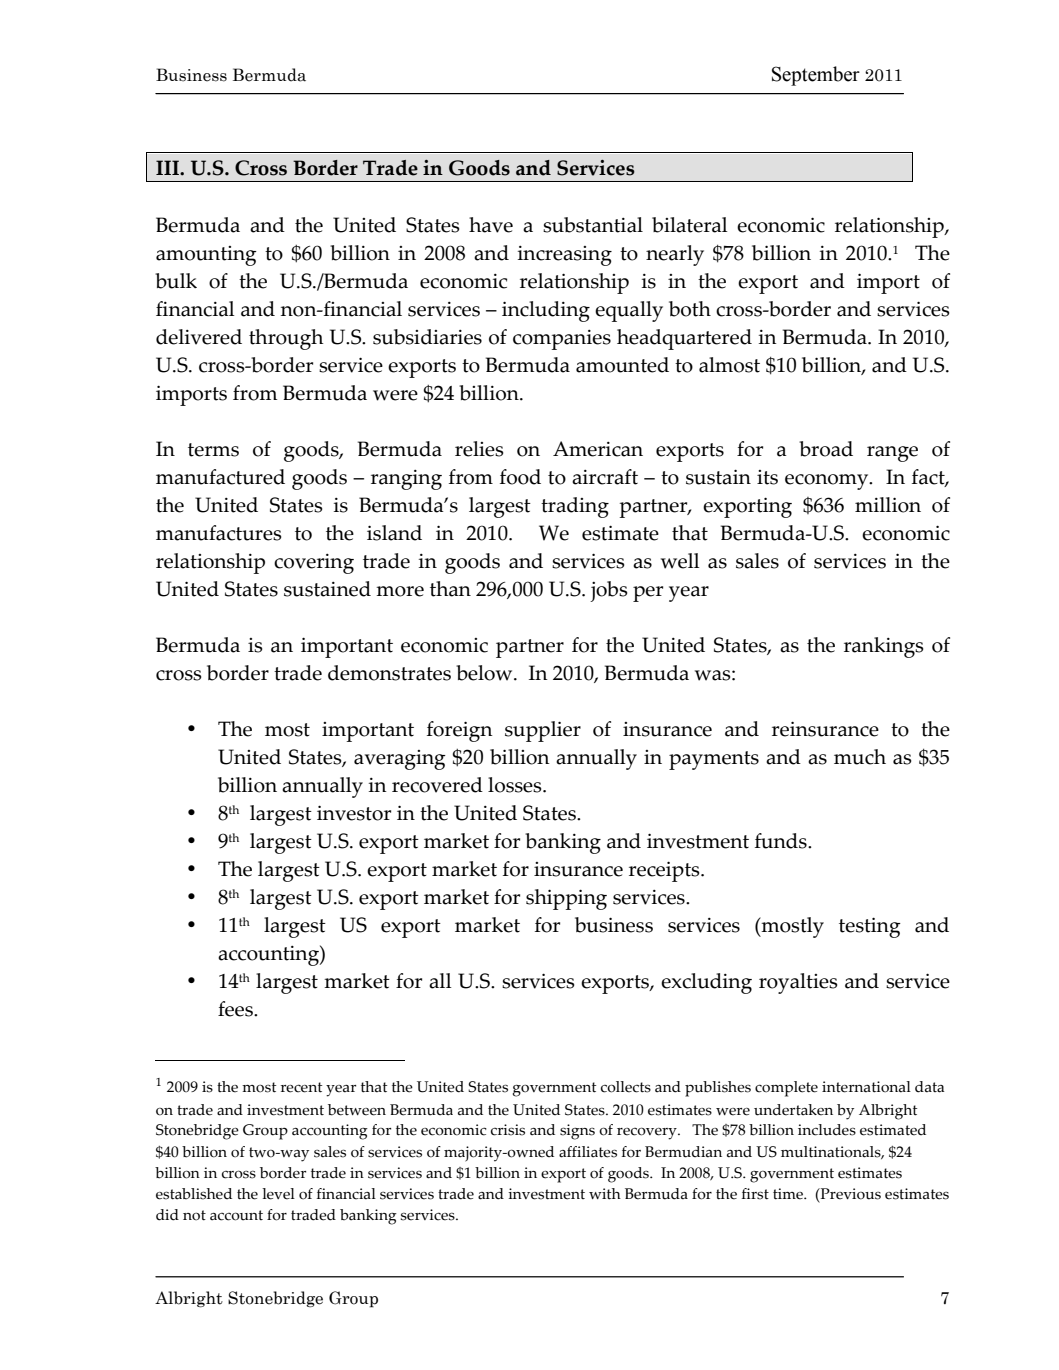  What do you see at coordinates (816, 76) in the document?
I see `September` at bounding box center [816, 76].
